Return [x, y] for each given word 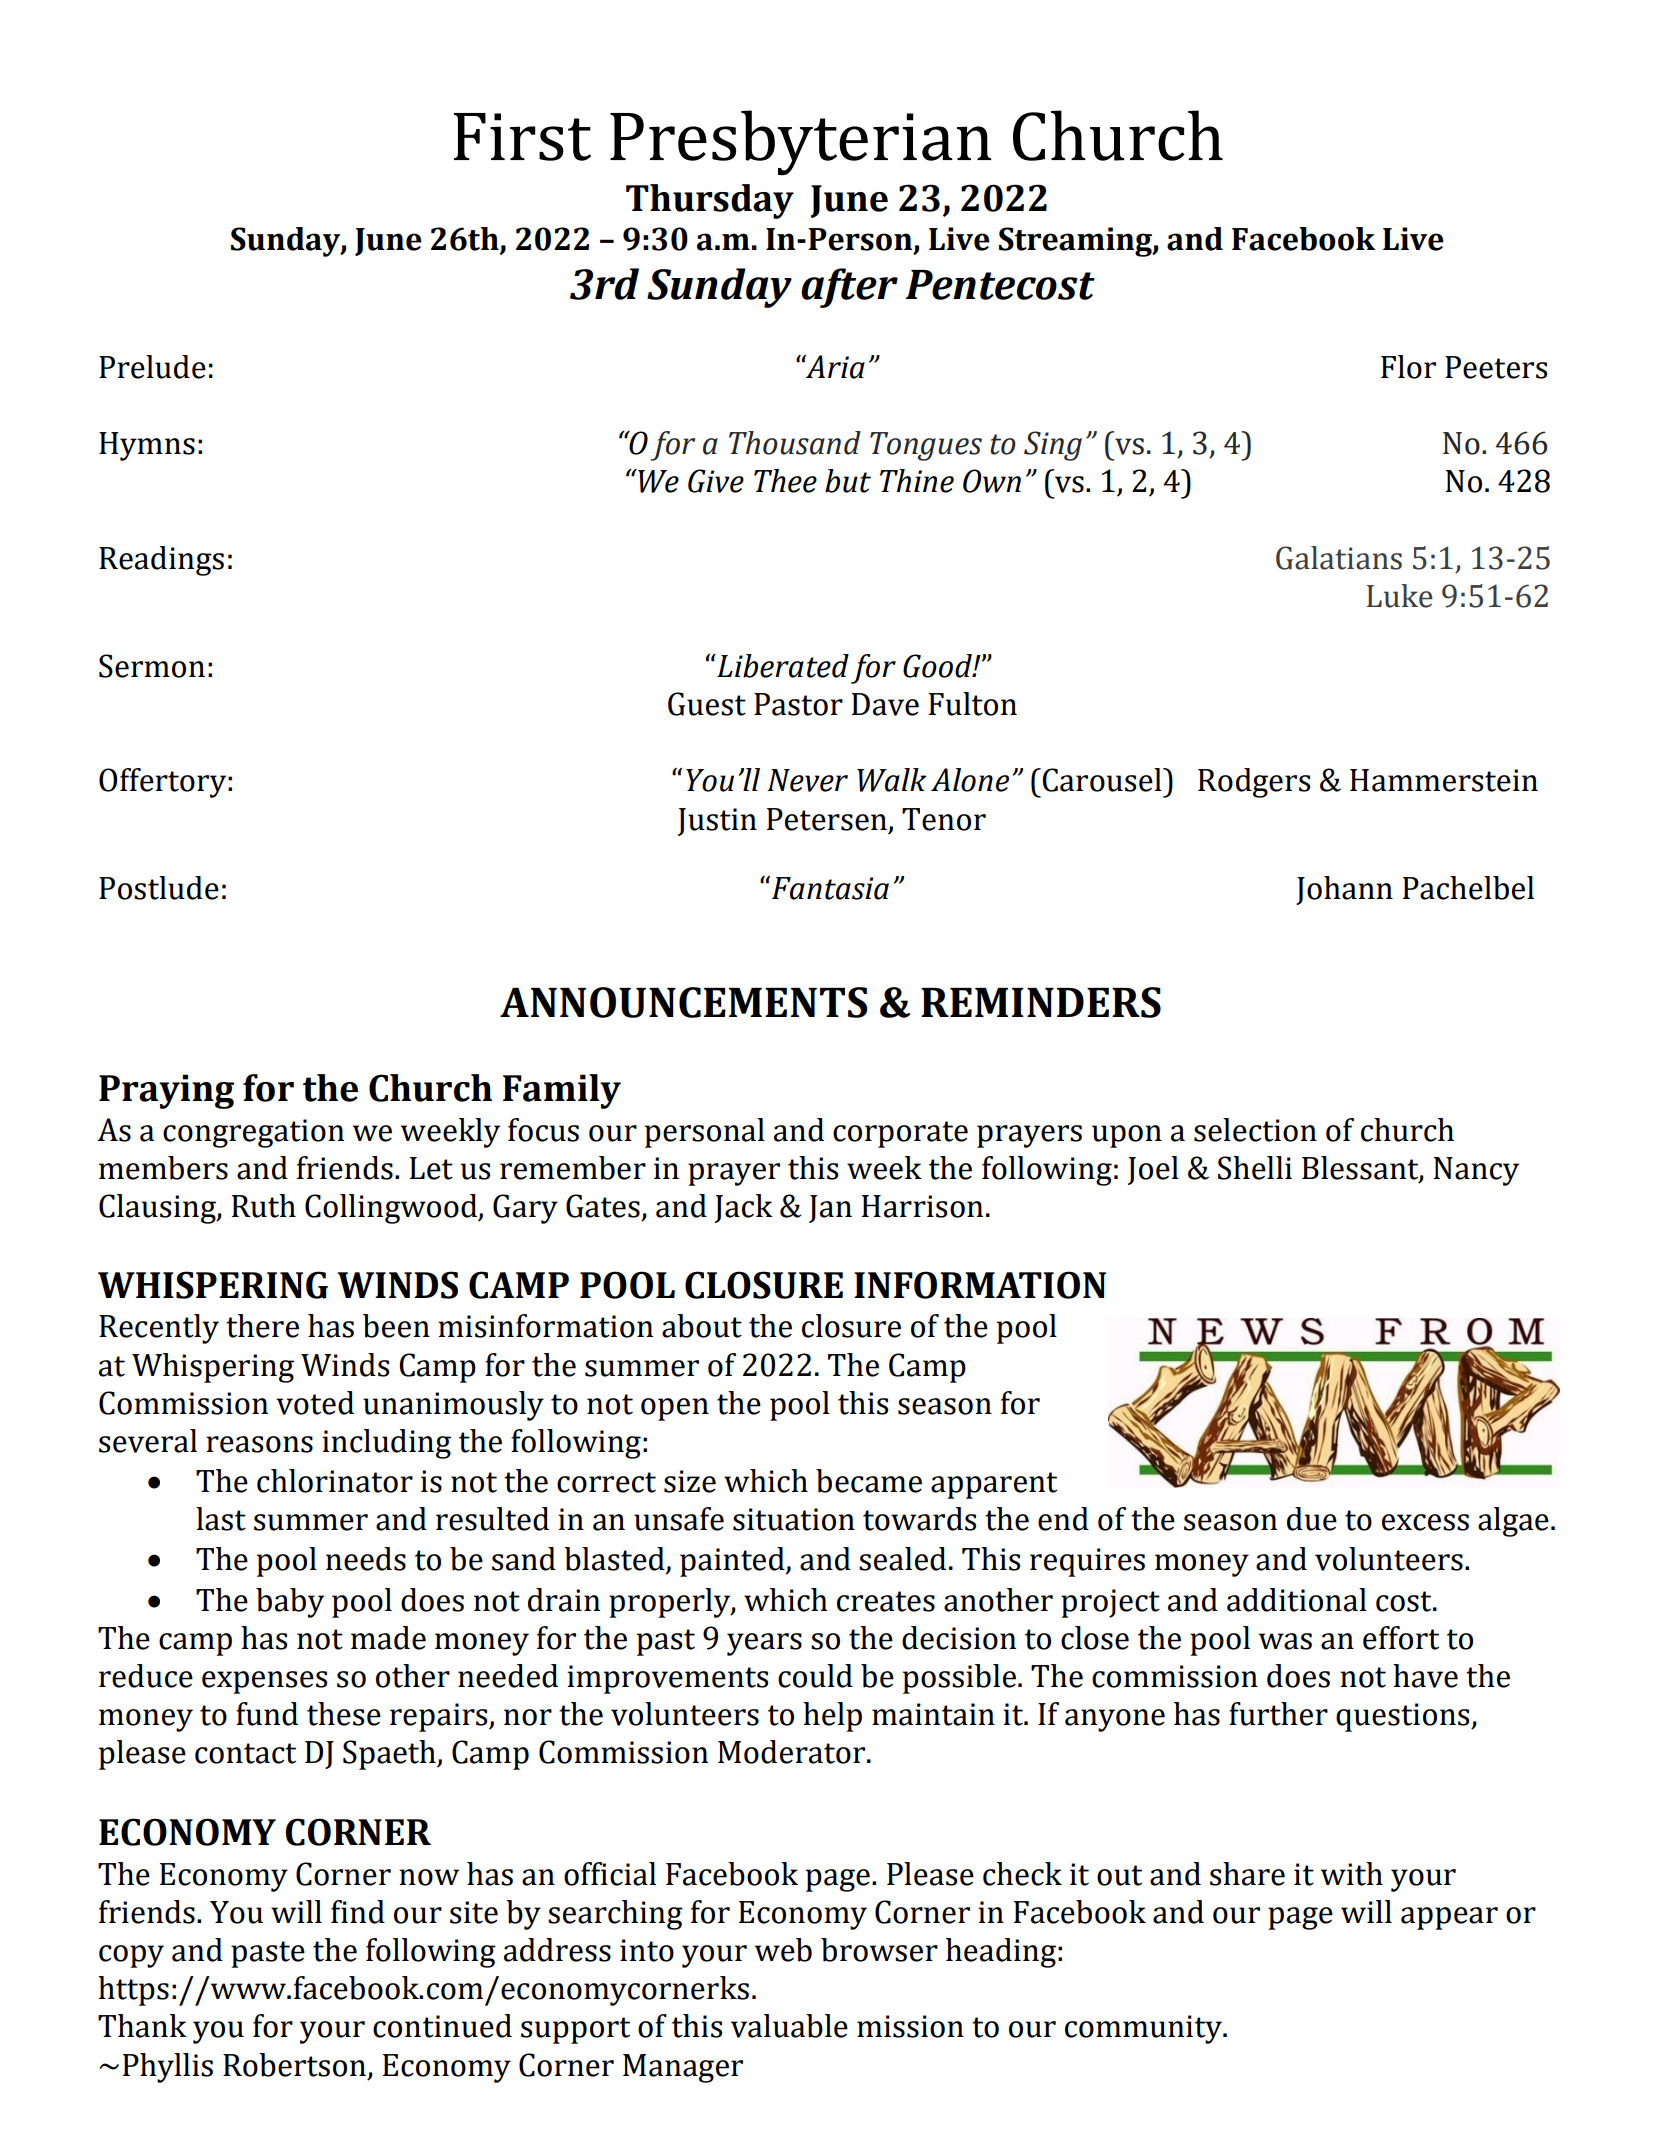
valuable [789, 2026]
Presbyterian [800, 143]
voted [315, 1403]
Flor [1408, 367]
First [522, 137]
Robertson [294, 2065]
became [869, 1481]
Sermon [152, 666]
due [1312, 1519]
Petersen [827, 819]
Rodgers [1254, 783]
